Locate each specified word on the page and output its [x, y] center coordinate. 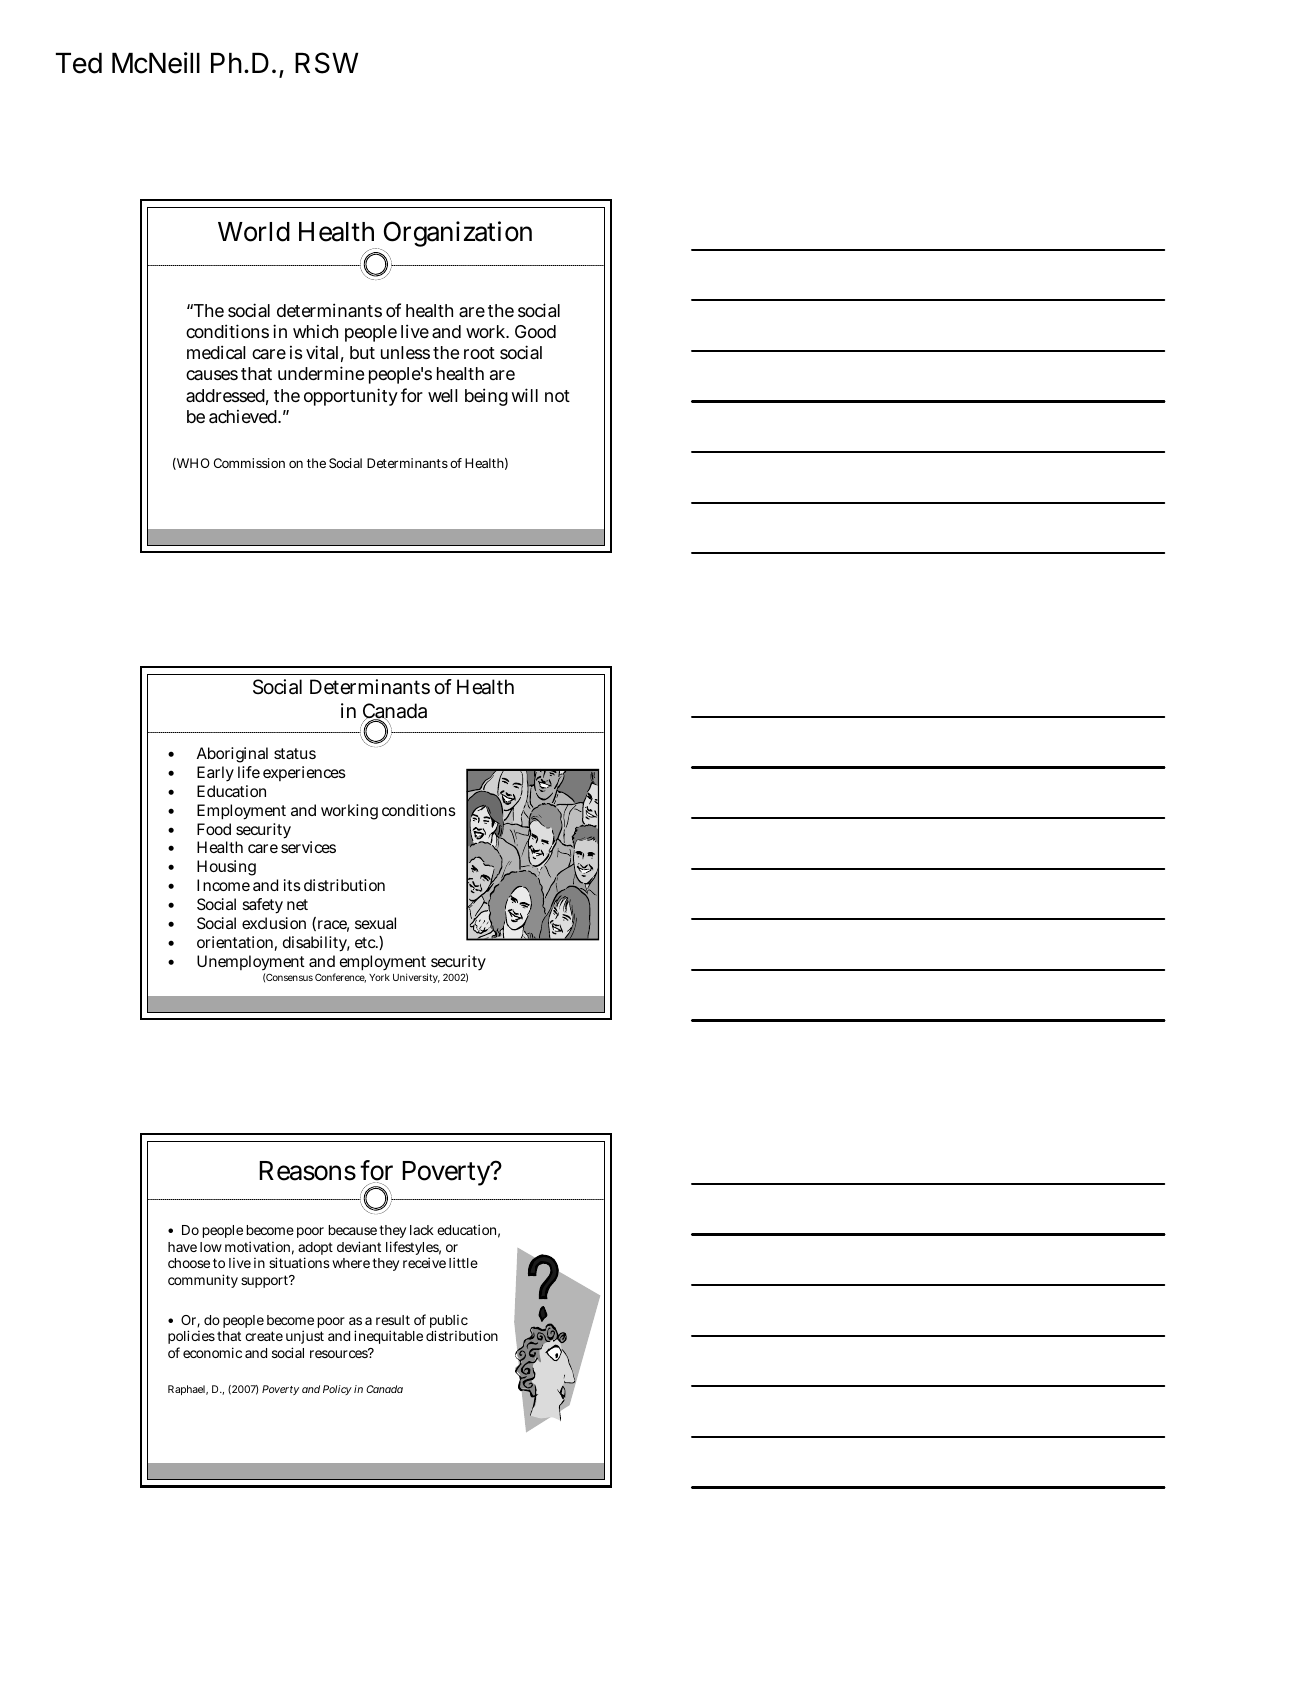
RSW [326, 63]
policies [191, 1337]
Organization [456, 236]
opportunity [351, 397]
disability [316, 944]
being [486, 397]
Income [223, 885]
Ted [79, 63]
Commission [249, 463]
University [416, 978]
